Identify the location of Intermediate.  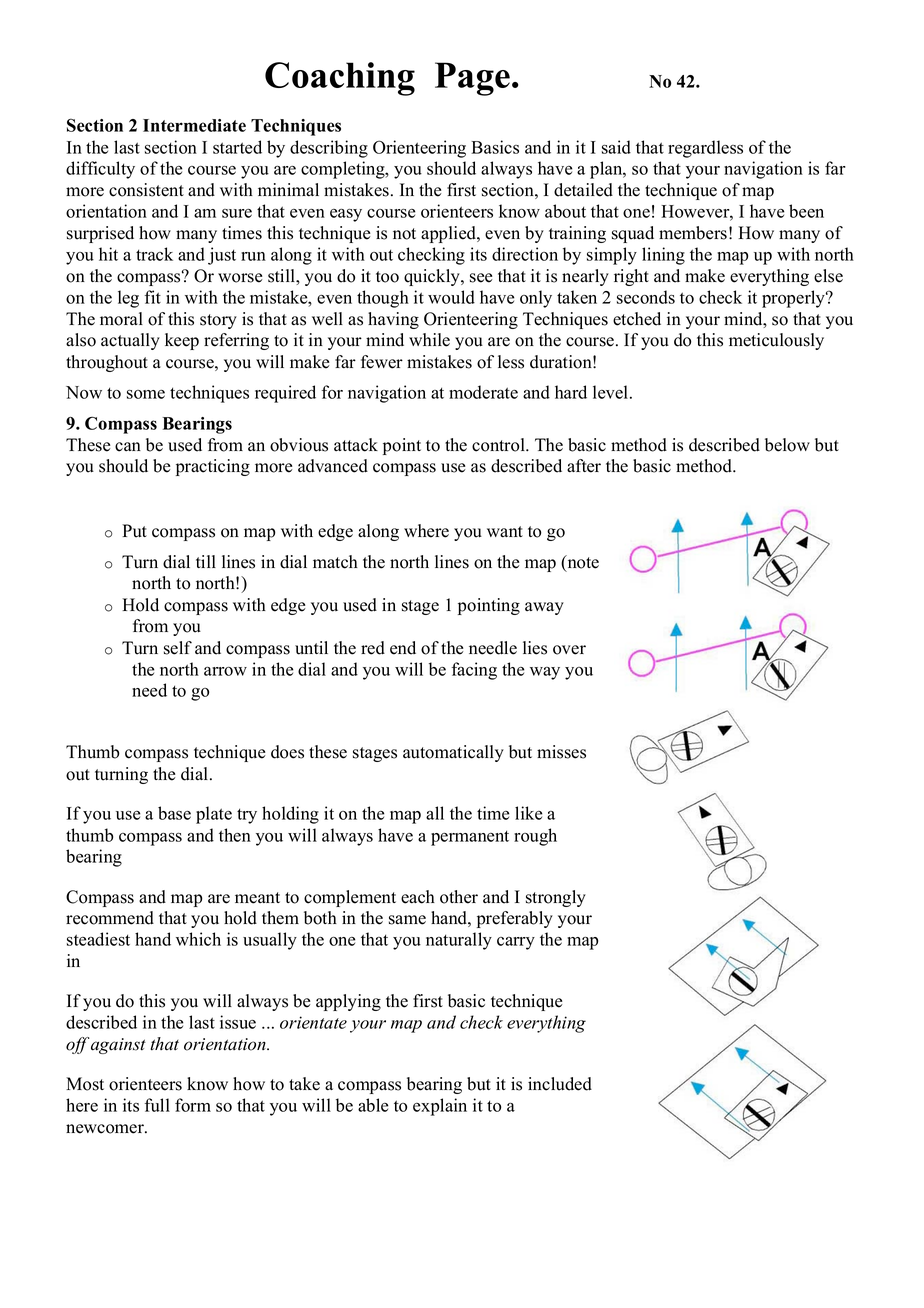
(194, 125).
